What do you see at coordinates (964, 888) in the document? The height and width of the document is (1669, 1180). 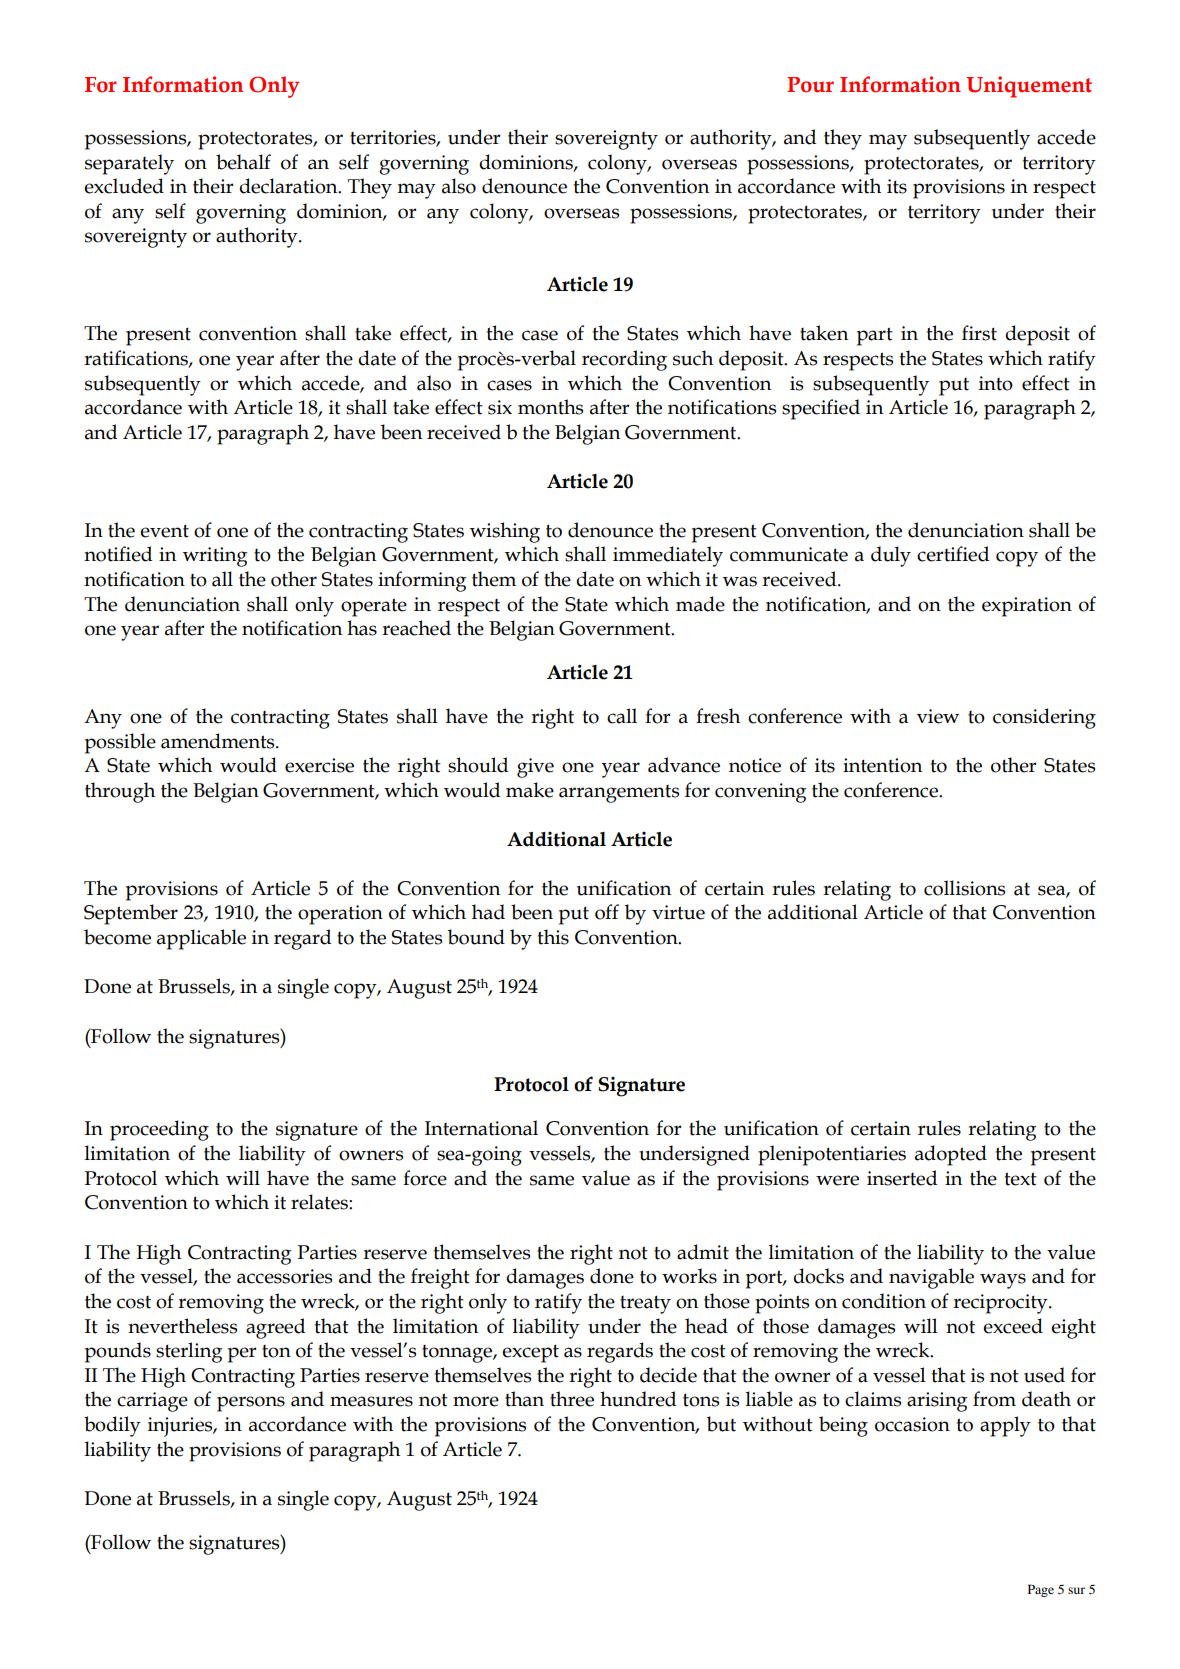 I see `collisions` at bounding box center [964, 888].
